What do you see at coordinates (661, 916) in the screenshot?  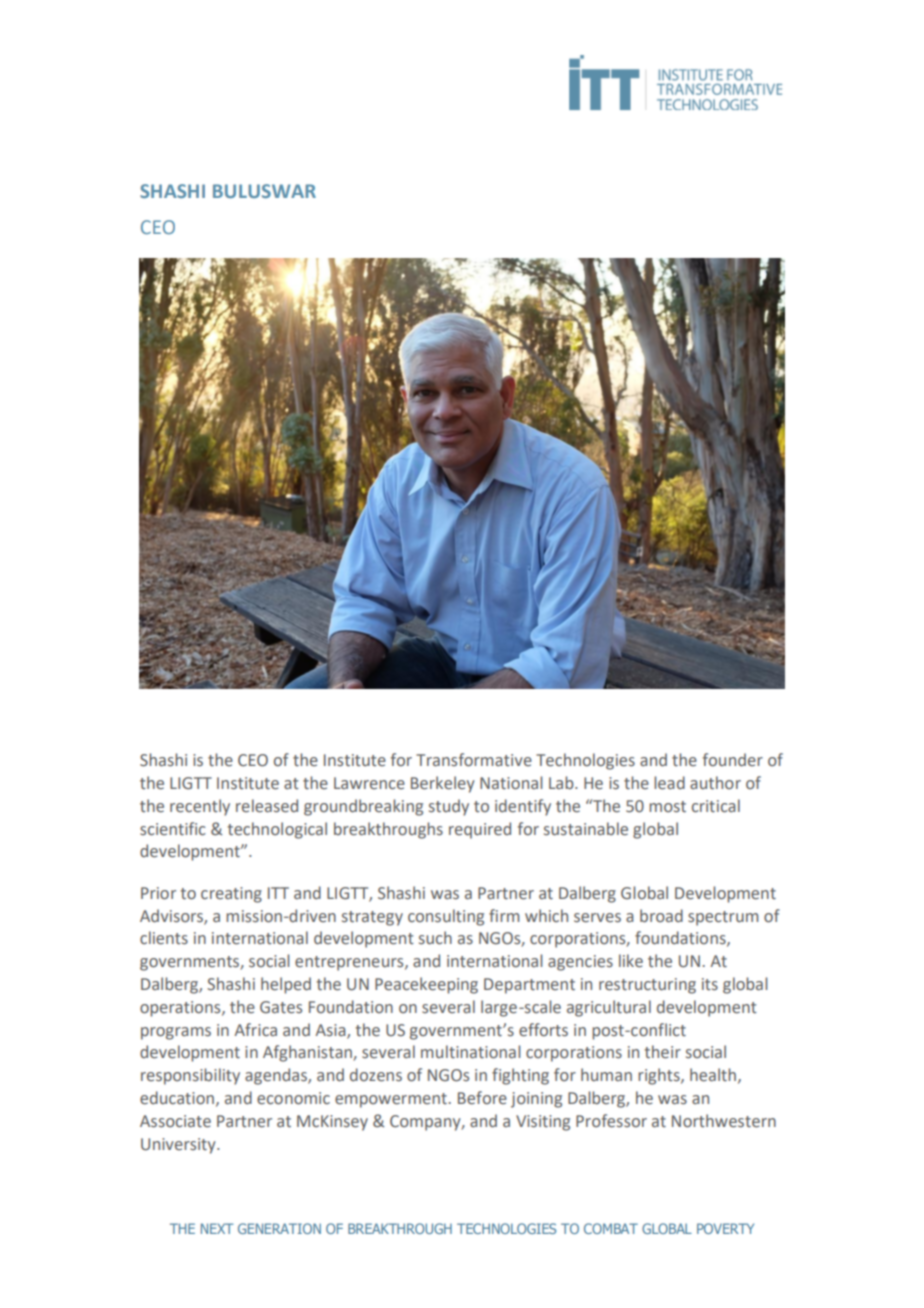 I see `broad` at bounding box center [661, 916].
